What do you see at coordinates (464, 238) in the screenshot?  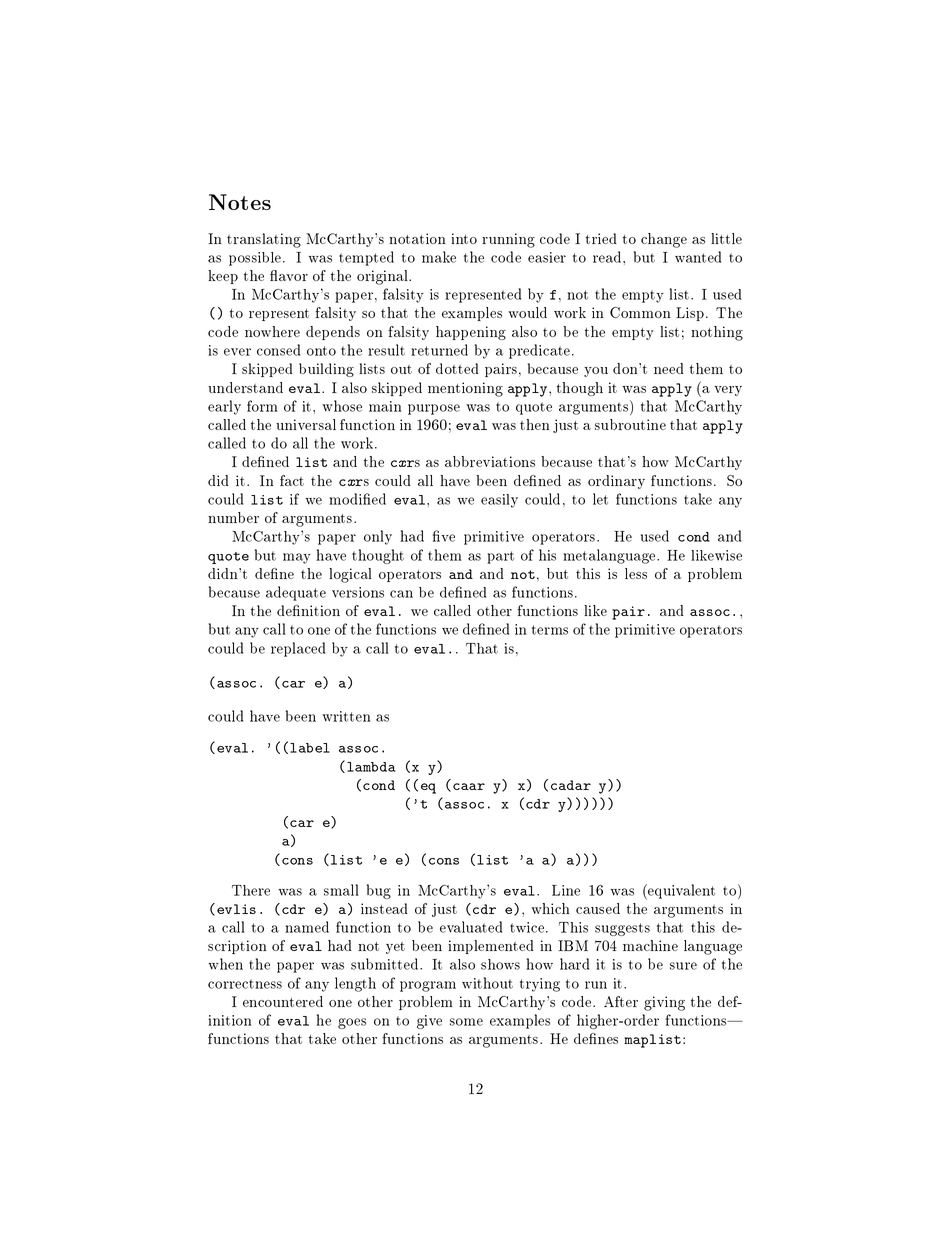 I see `into` at bounding box center [464, 238].
